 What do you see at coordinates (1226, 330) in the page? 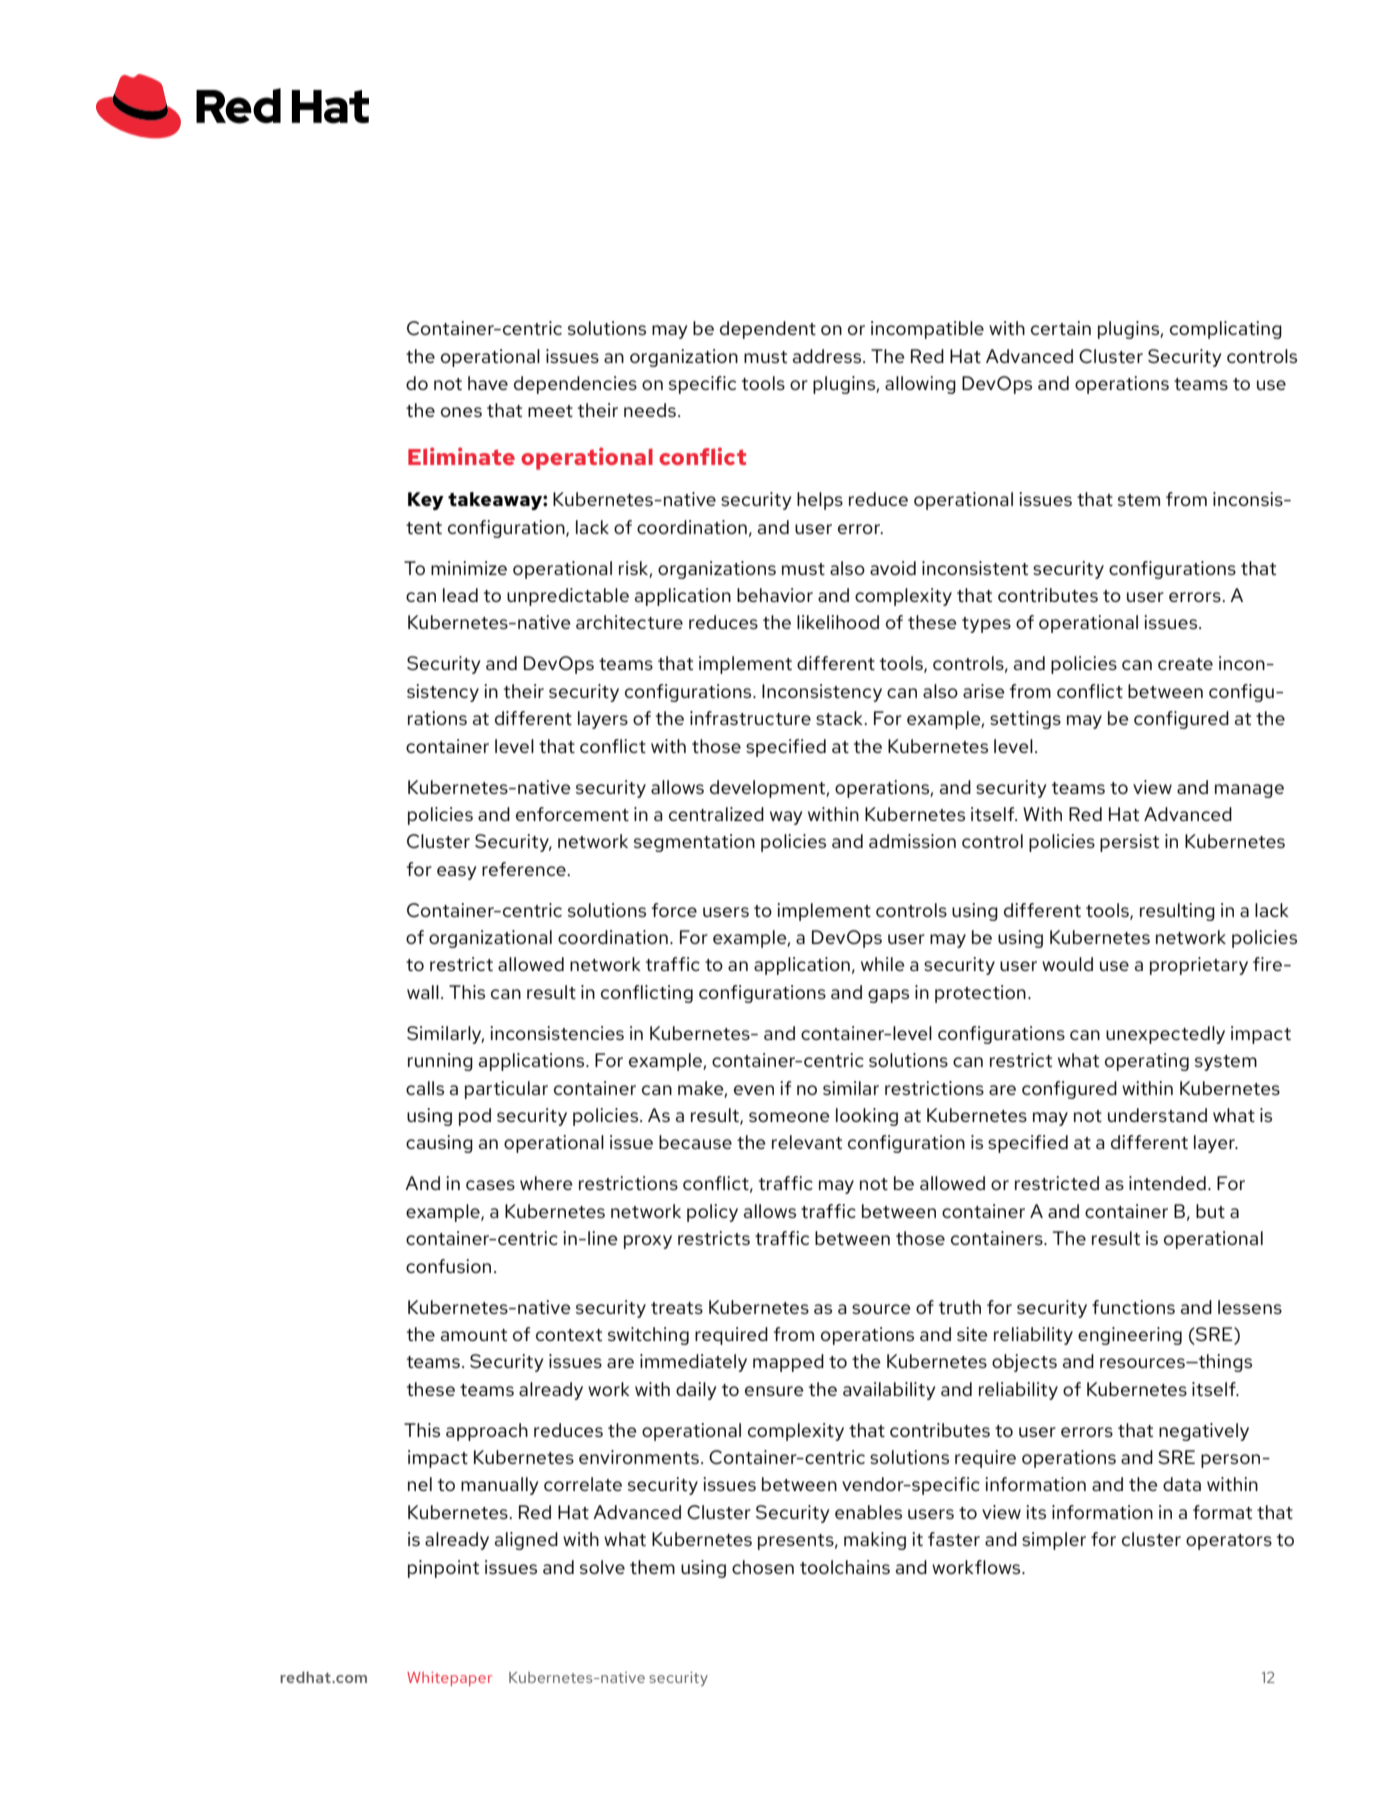
I see `complicating` at bounding box center [1226, 330].
